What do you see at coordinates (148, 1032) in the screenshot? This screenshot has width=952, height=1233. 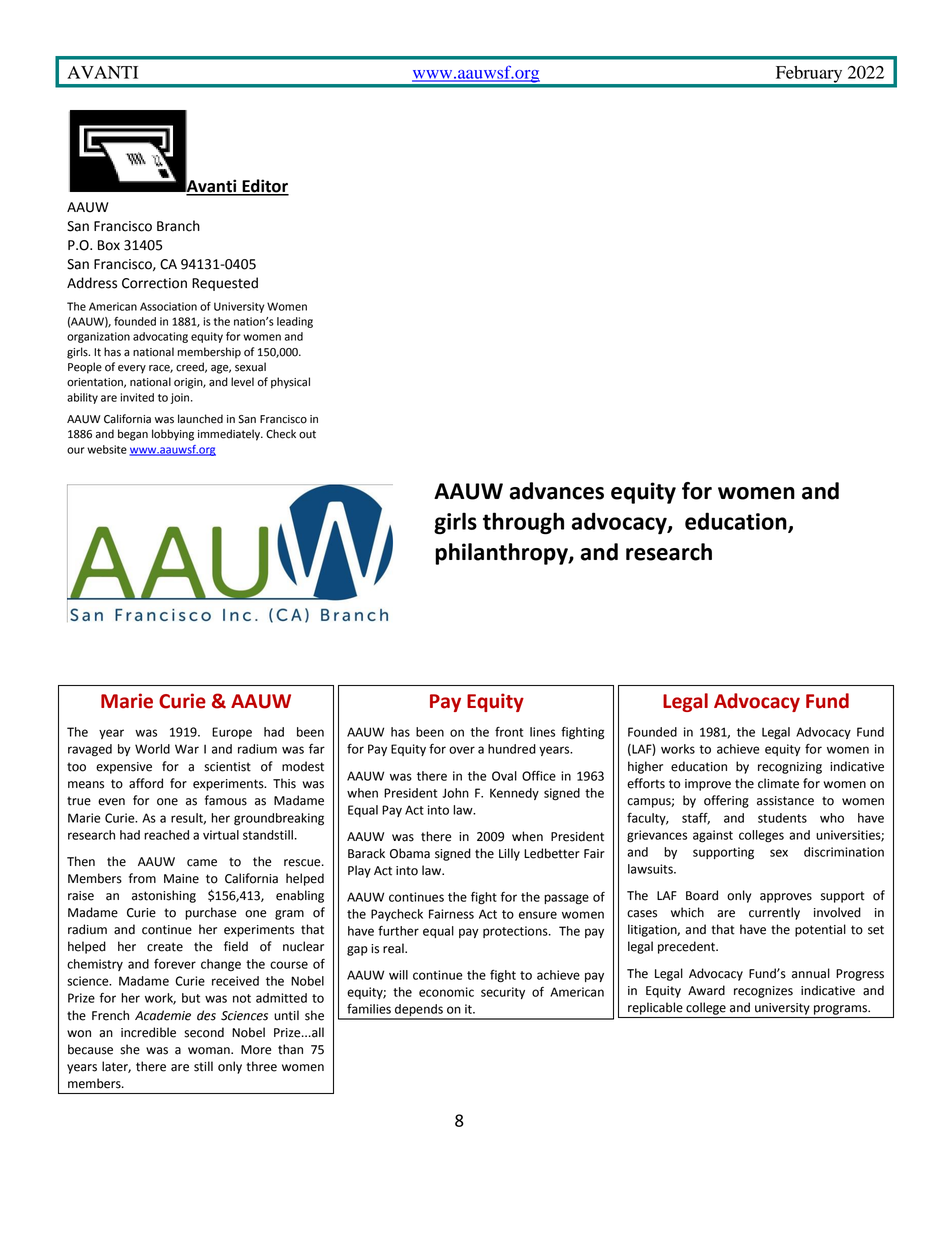 I see `incredible` at bounding box center [148, 1032].
